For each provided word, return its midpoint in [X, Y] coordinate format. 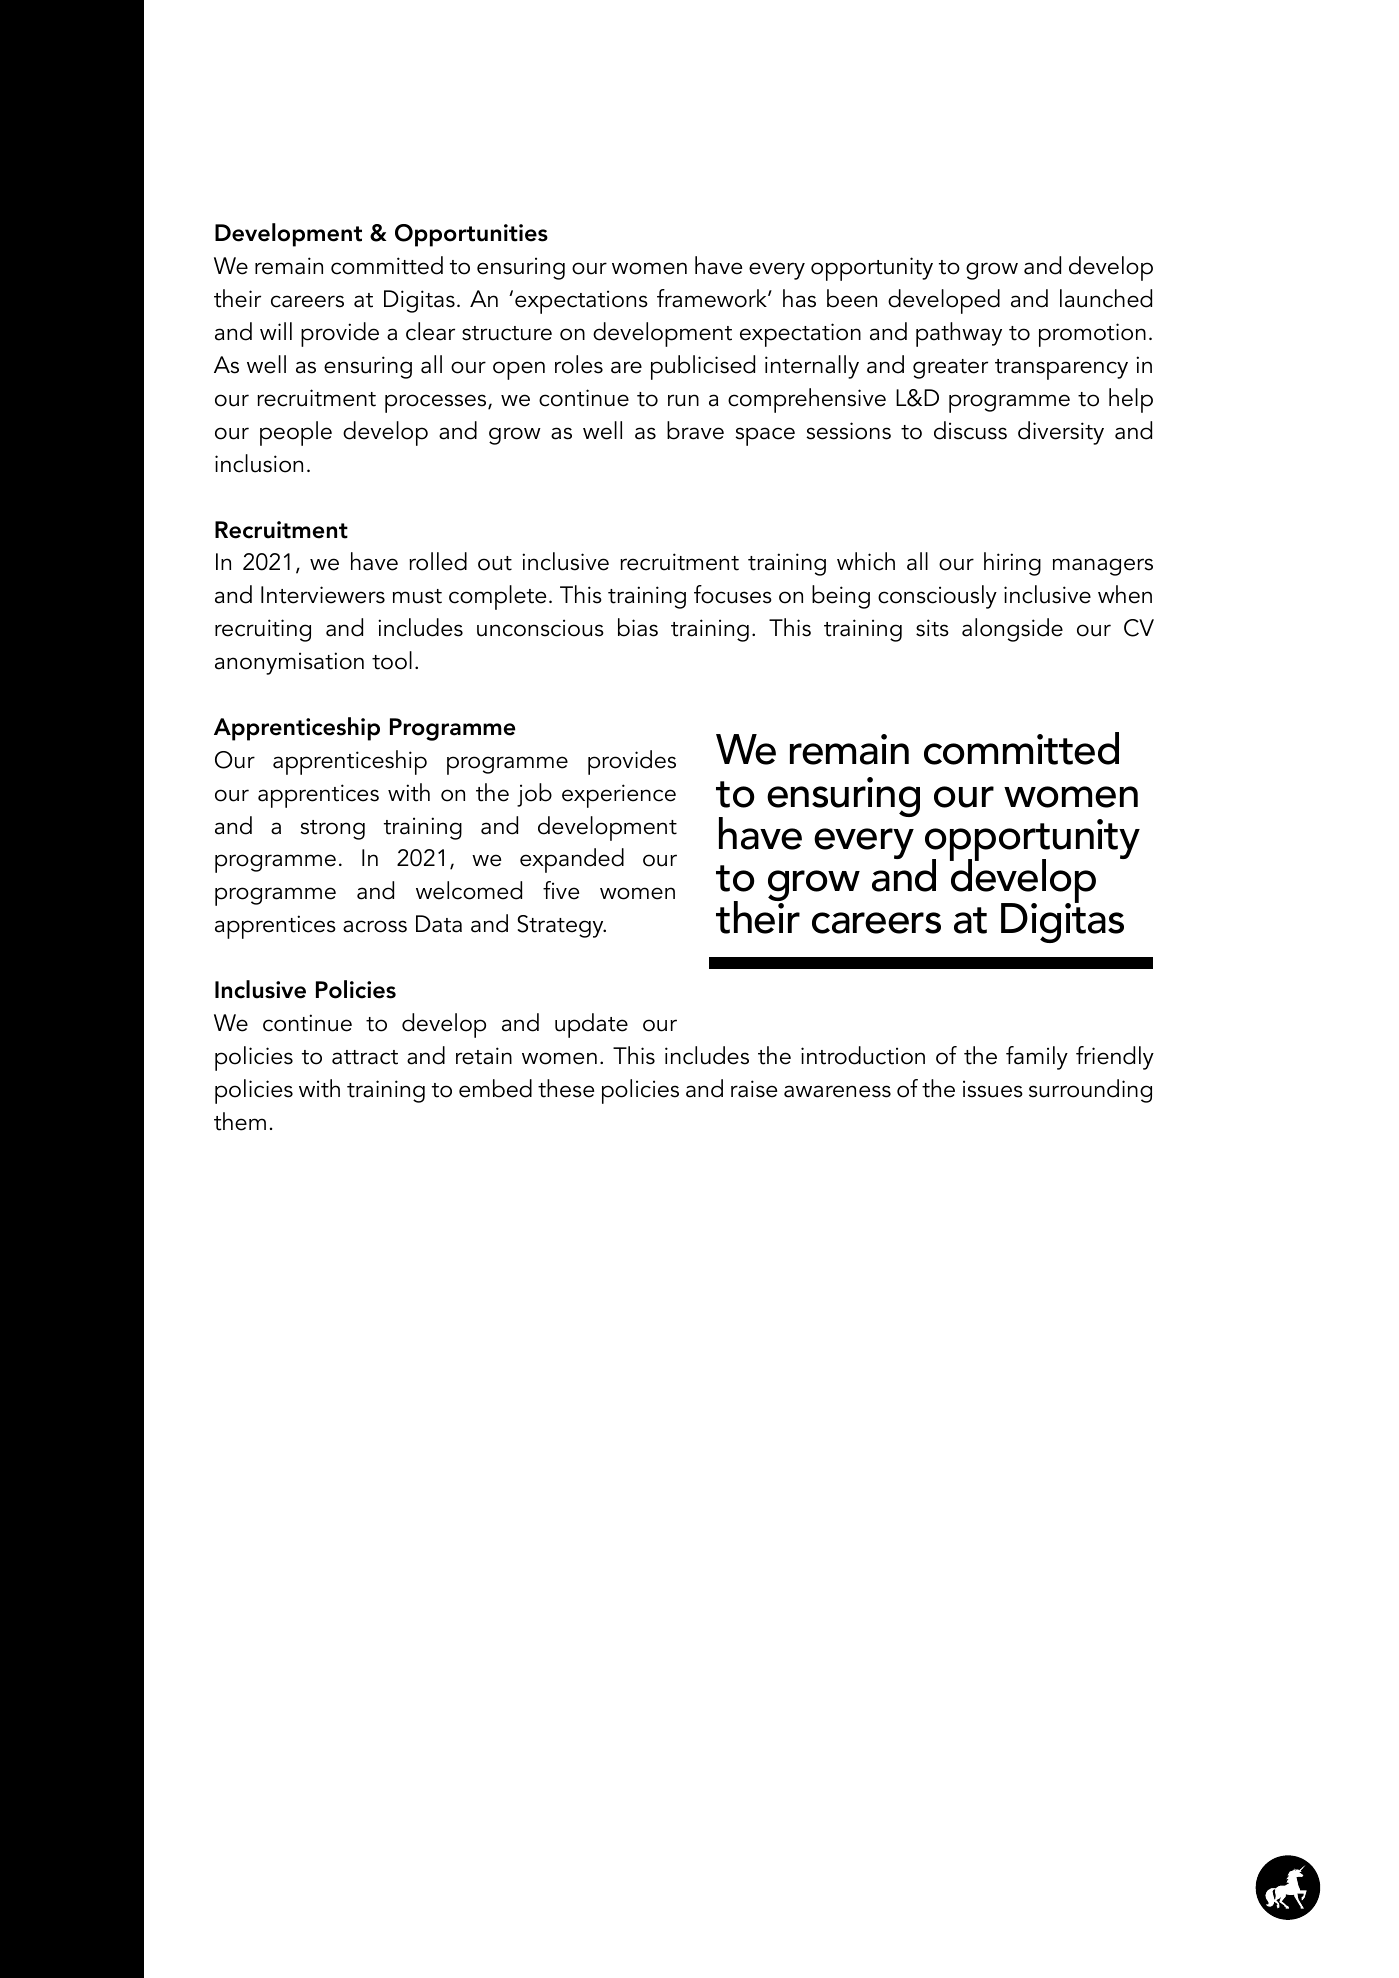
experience [619, 796]
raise [754, 1089]
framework [713, 298]
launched [1106, 298]
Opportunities [471, 235]
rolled [438, 561]
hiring [1012, 564]
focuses [733, 594]
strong [333, 830]
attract [365, 1057]
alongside [1012, 630]
